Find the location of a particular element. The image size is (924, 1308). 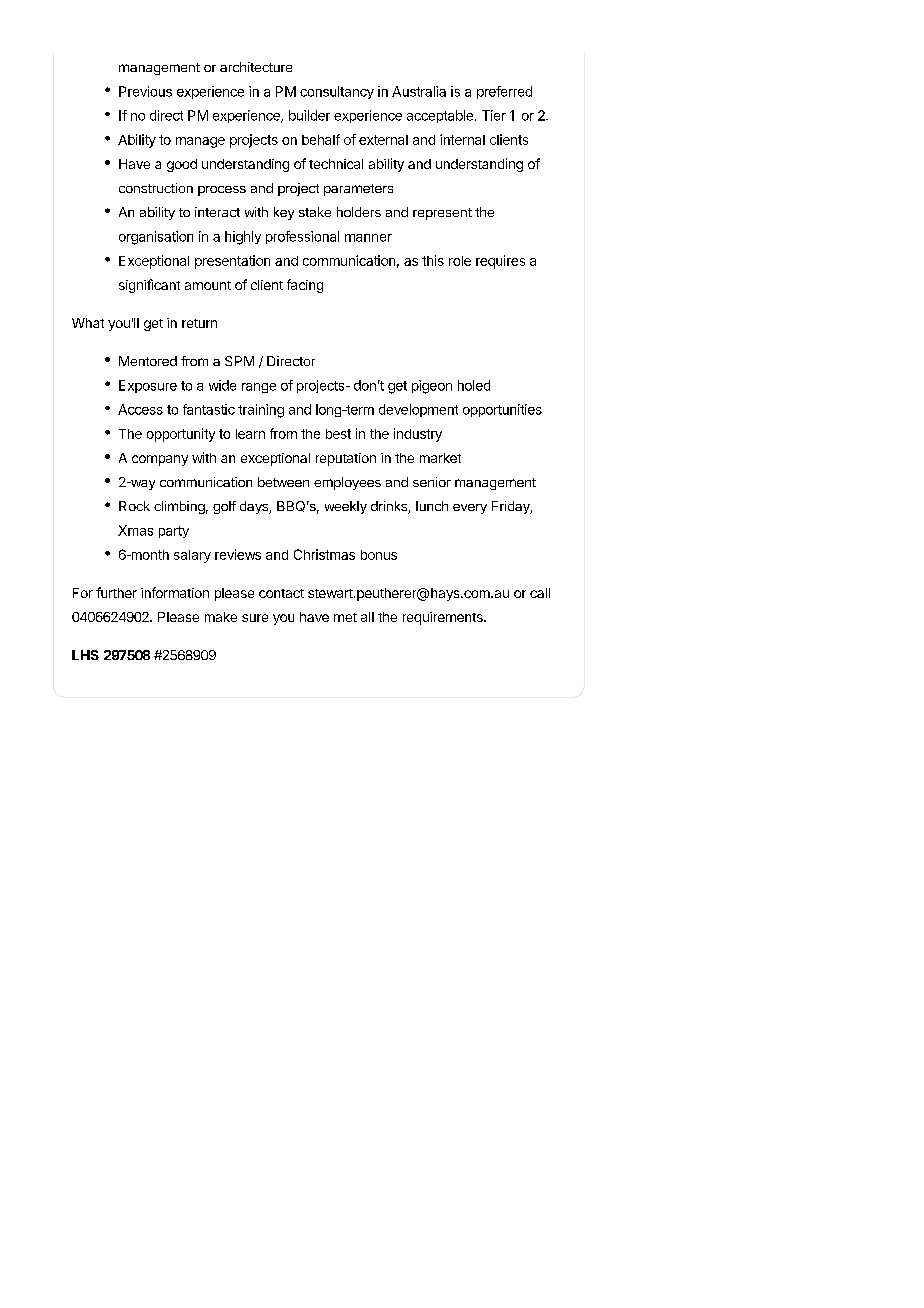

range is located at coordinates (259, 388).
